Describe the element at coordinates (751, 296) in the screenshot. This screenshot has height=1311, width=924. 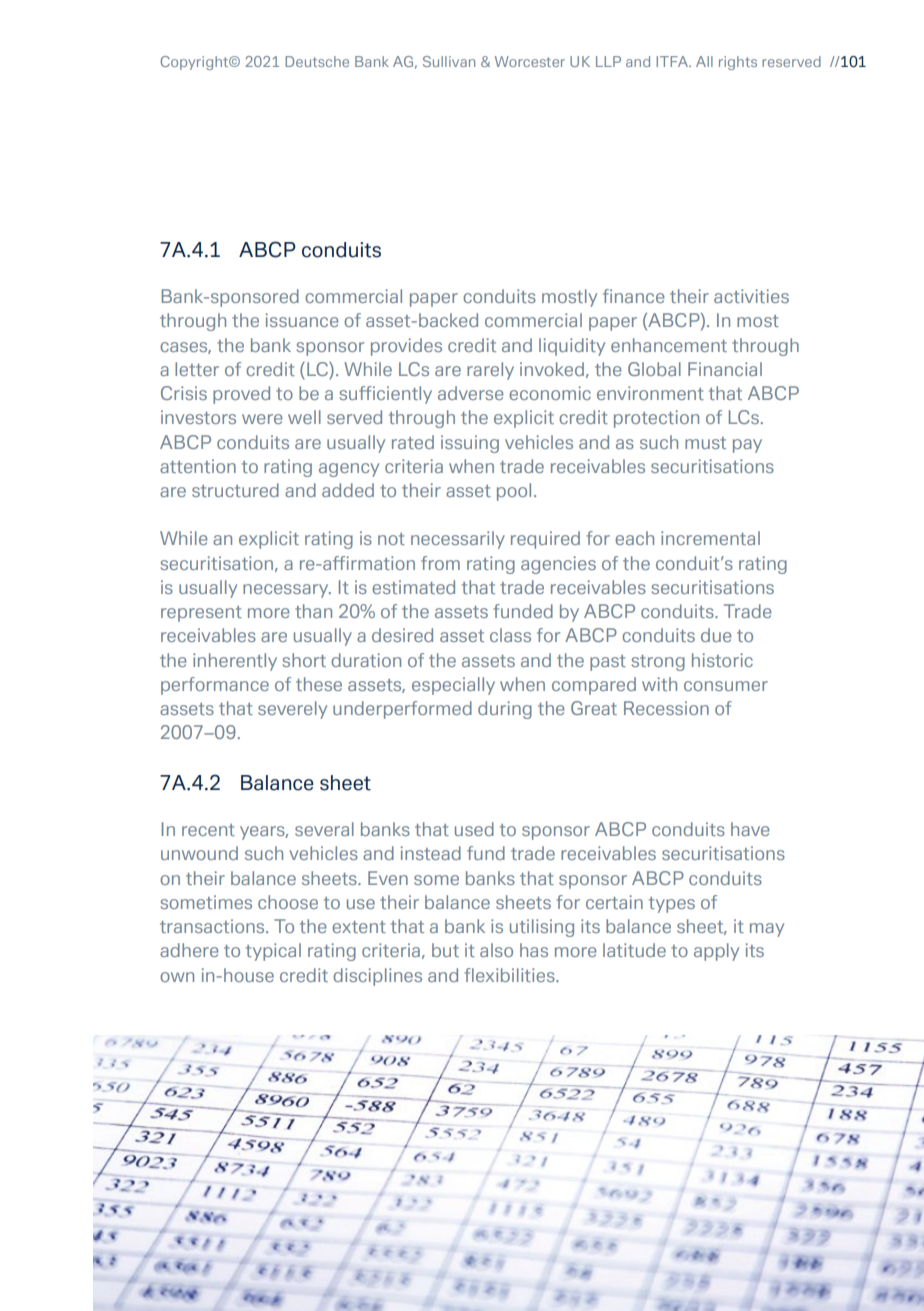
I see `activities` at that location.
